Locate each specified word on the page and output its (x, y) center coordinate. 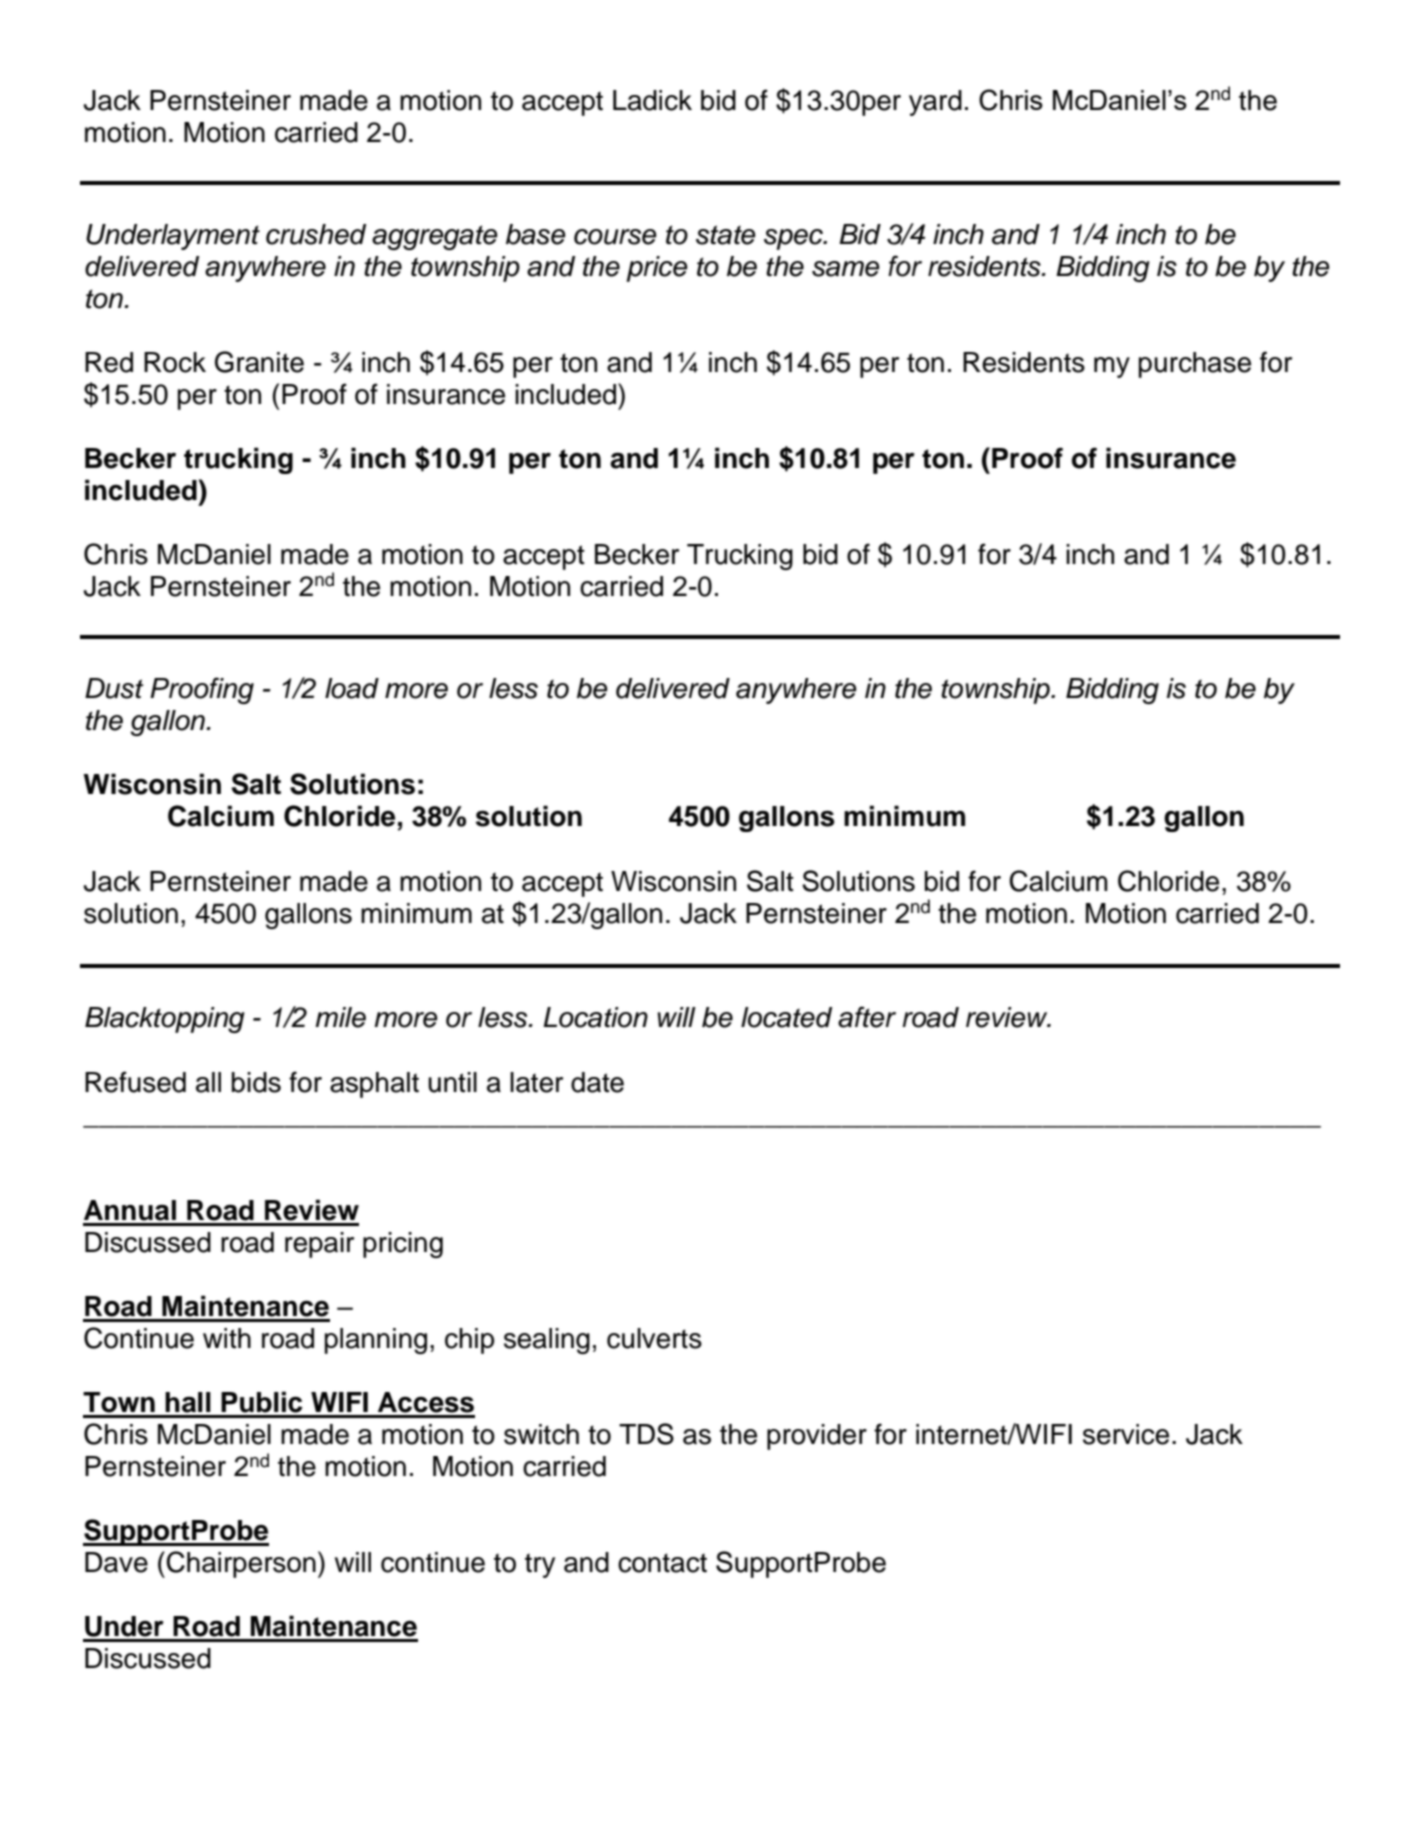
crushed (316, 234)
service (1126, 1434)
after (867, 1017)
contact (662, 1563)
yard (935, 103)
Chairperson (241, 1564)
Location (595, 1017)
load (352, 688)
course (615, 237)
